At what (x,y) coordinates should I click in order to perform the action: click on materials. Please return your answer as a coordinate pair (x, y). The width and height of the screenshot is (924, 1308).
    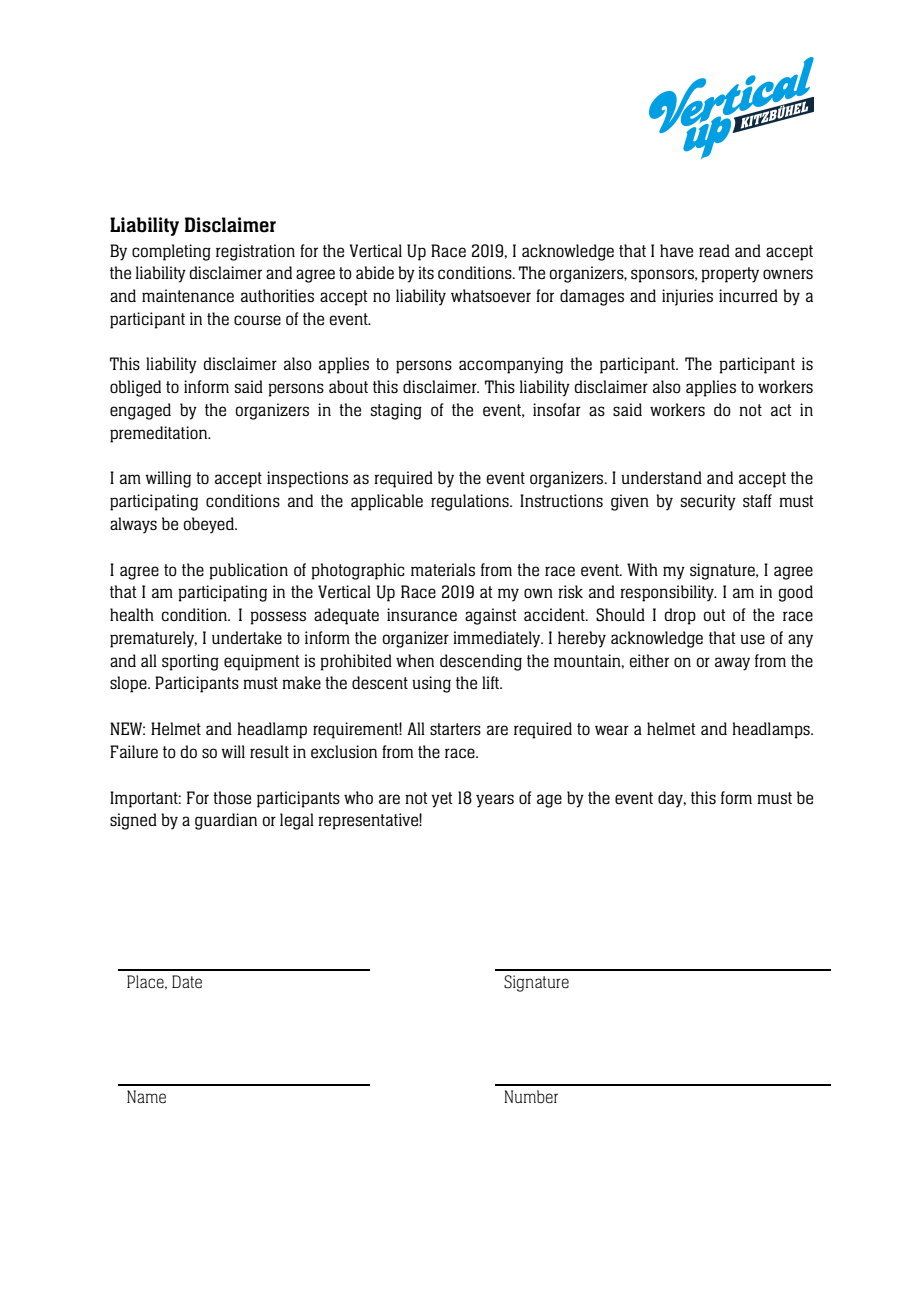
    Looking at the image, I should click on (443, 569).
